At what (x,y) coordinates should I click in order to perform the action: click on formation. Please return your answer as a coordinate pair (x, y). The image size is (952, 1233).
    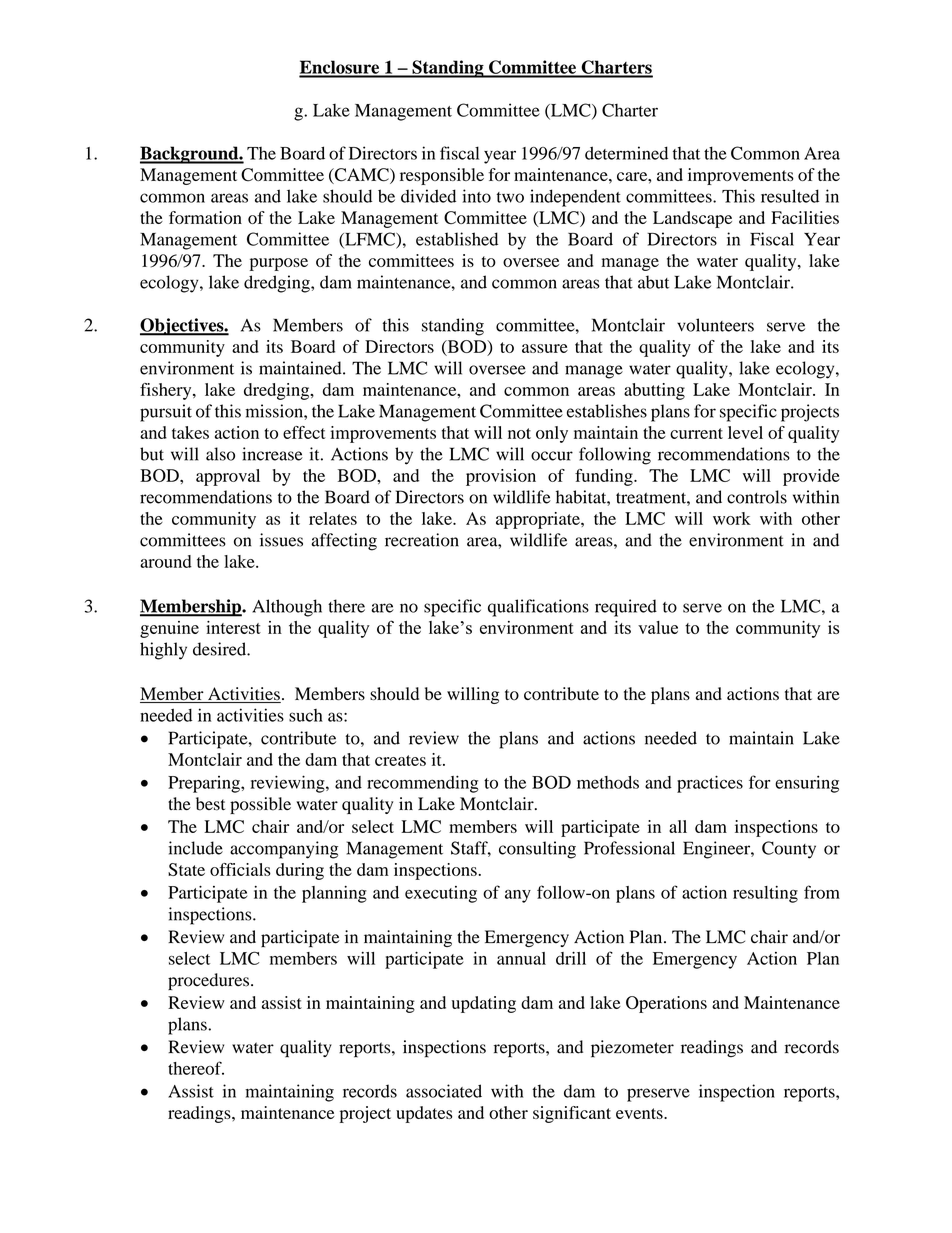
    Looking at the image, I should click on (205, 217).
